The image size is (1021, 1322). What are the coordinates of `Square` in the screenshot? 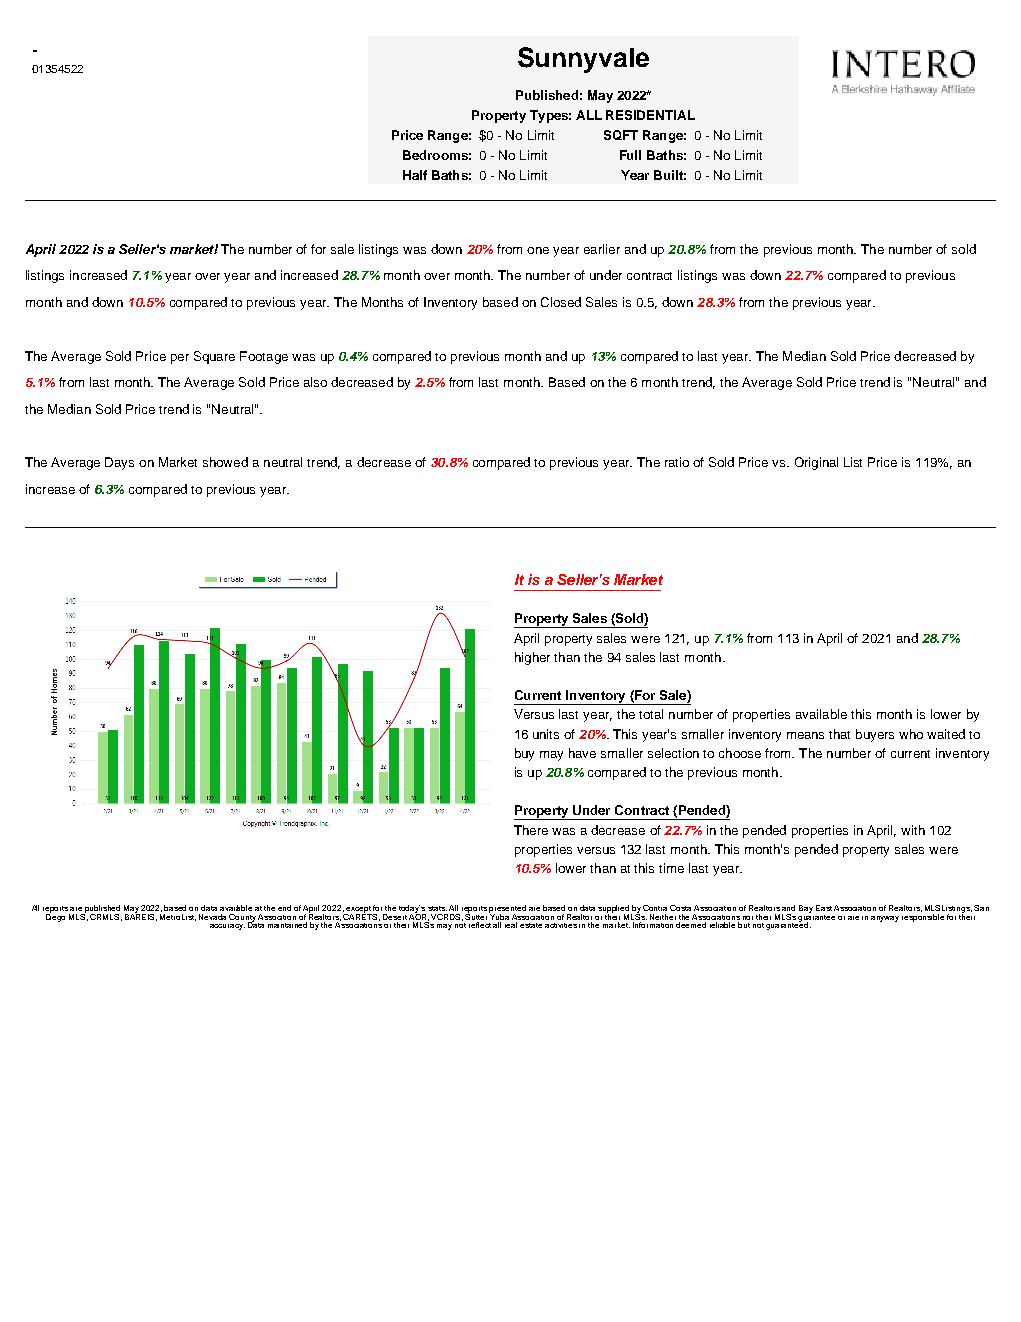 It's located at (214, 357).
